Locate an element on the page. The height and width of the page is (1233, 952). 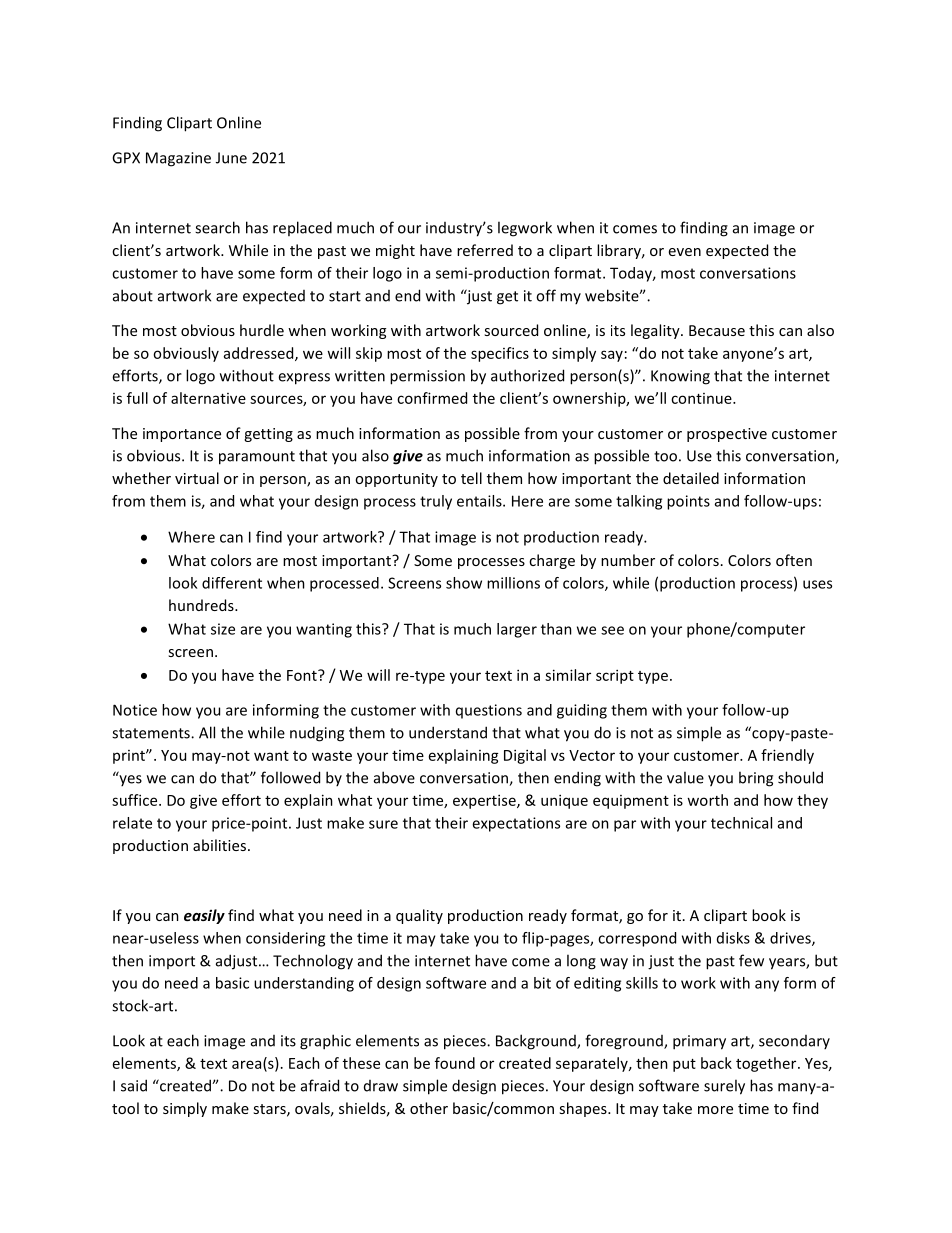
uses is located at coordinates (817, 584).
